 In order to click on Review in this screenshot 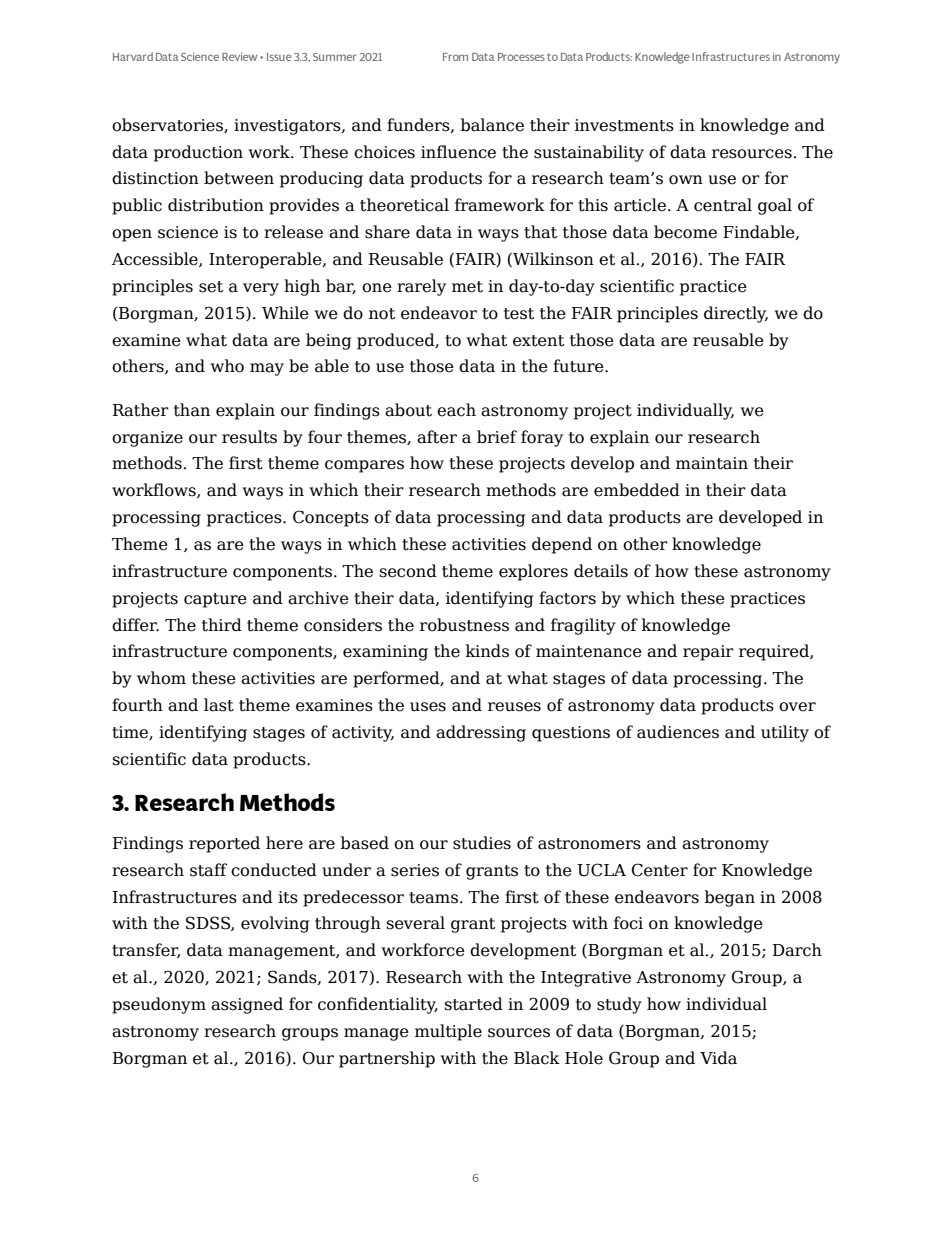, I will do `click(239, 56)`.
